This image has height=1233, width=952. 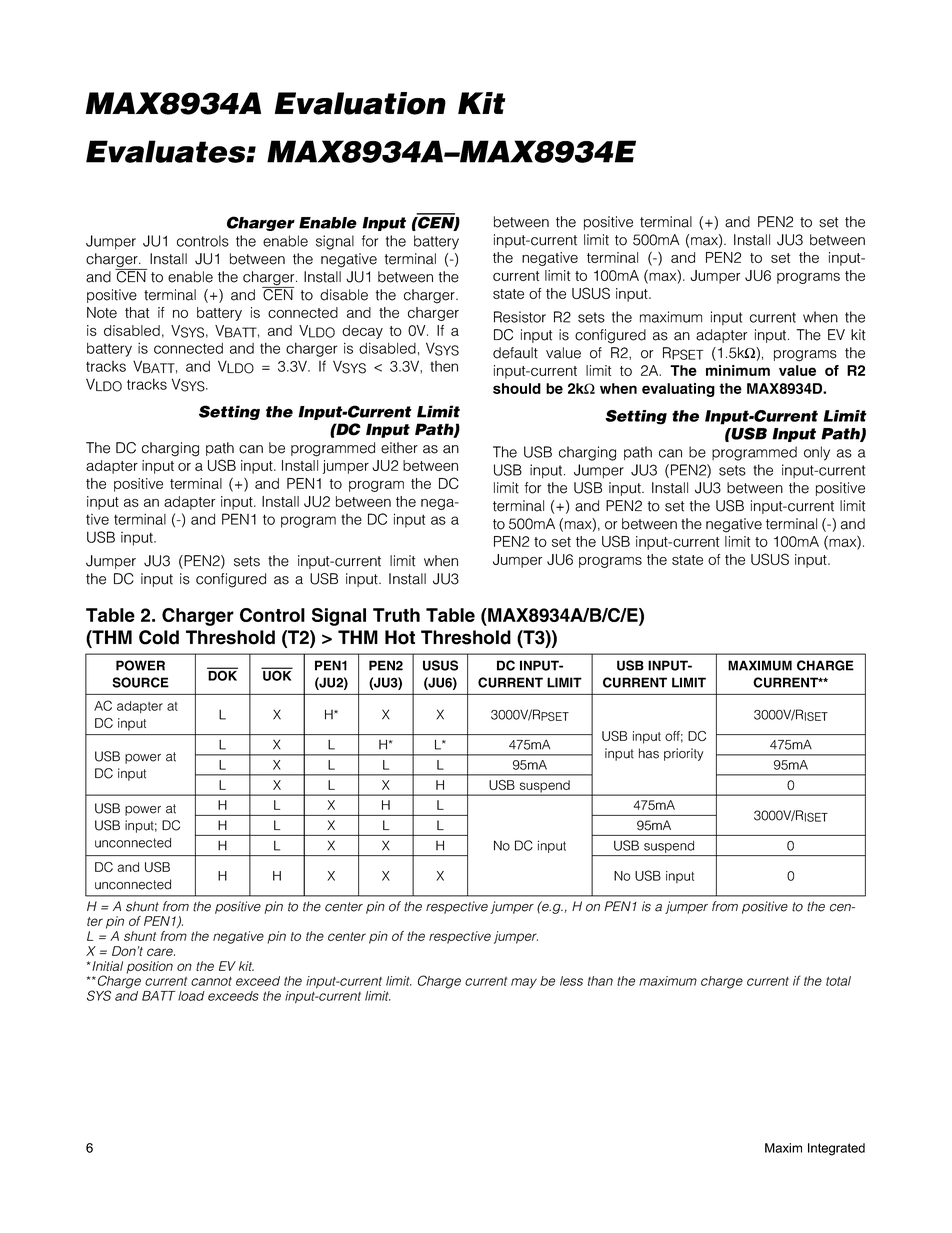 I want to click on load, so click(x=191, y=996).
